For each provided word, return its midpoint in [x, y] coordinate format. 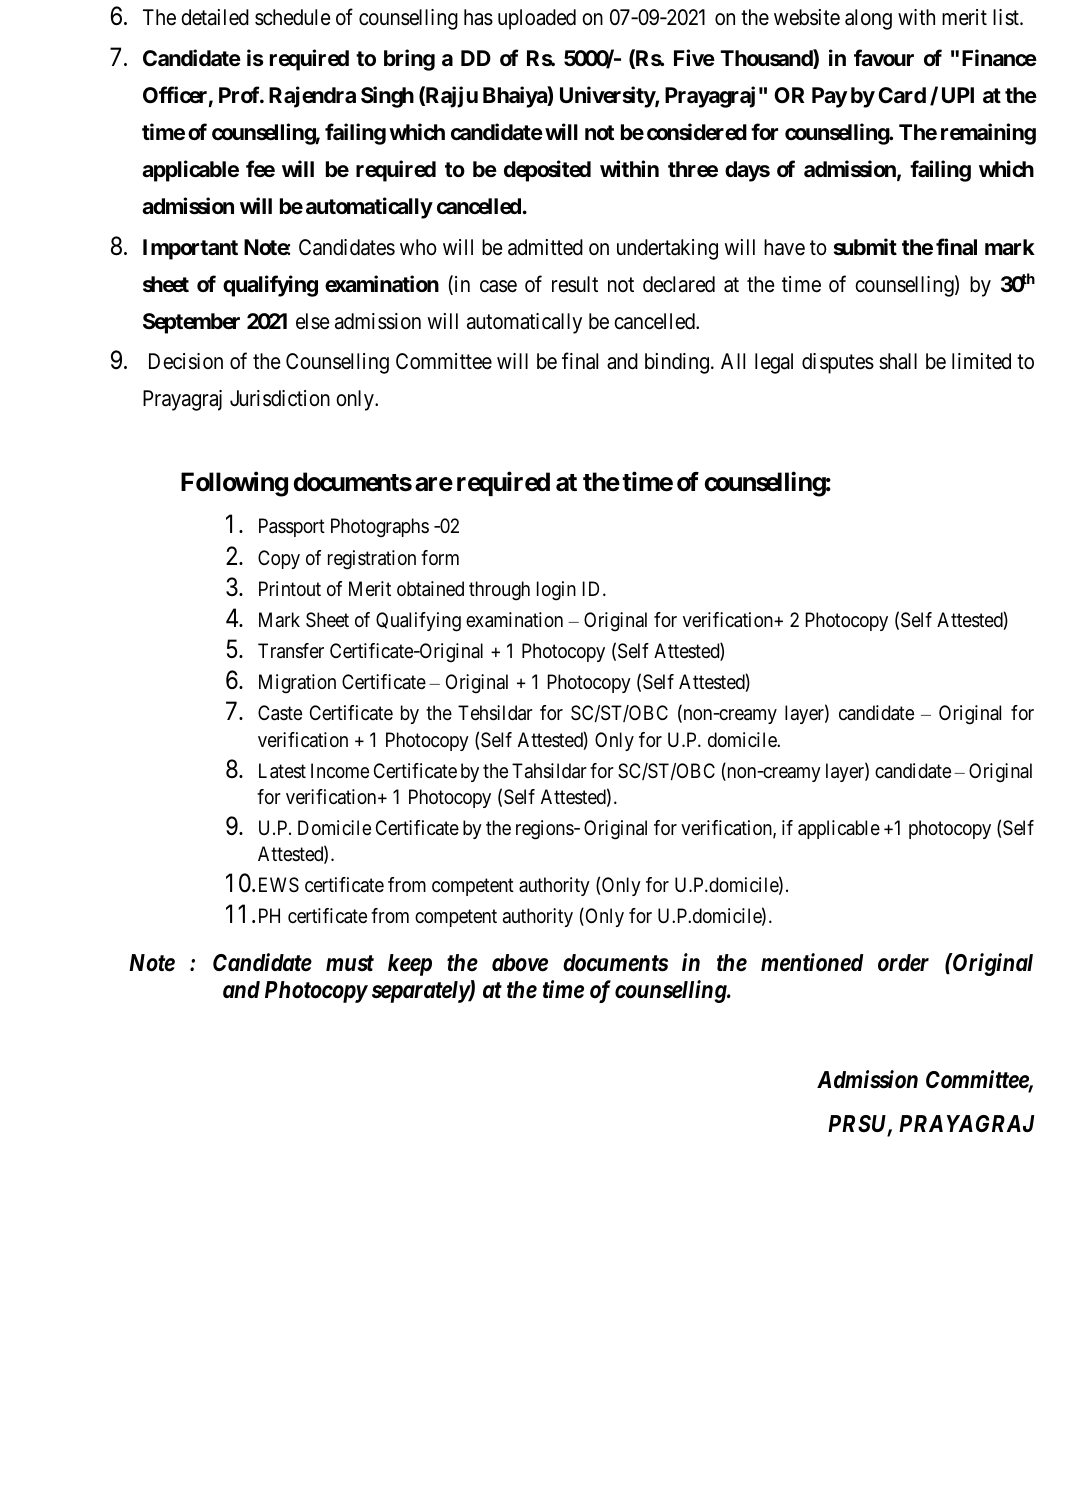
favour [884, 58]
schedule [292, 17]
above [520, 963]
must [350, 963]
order [903, 963]
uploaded [537, 19]
